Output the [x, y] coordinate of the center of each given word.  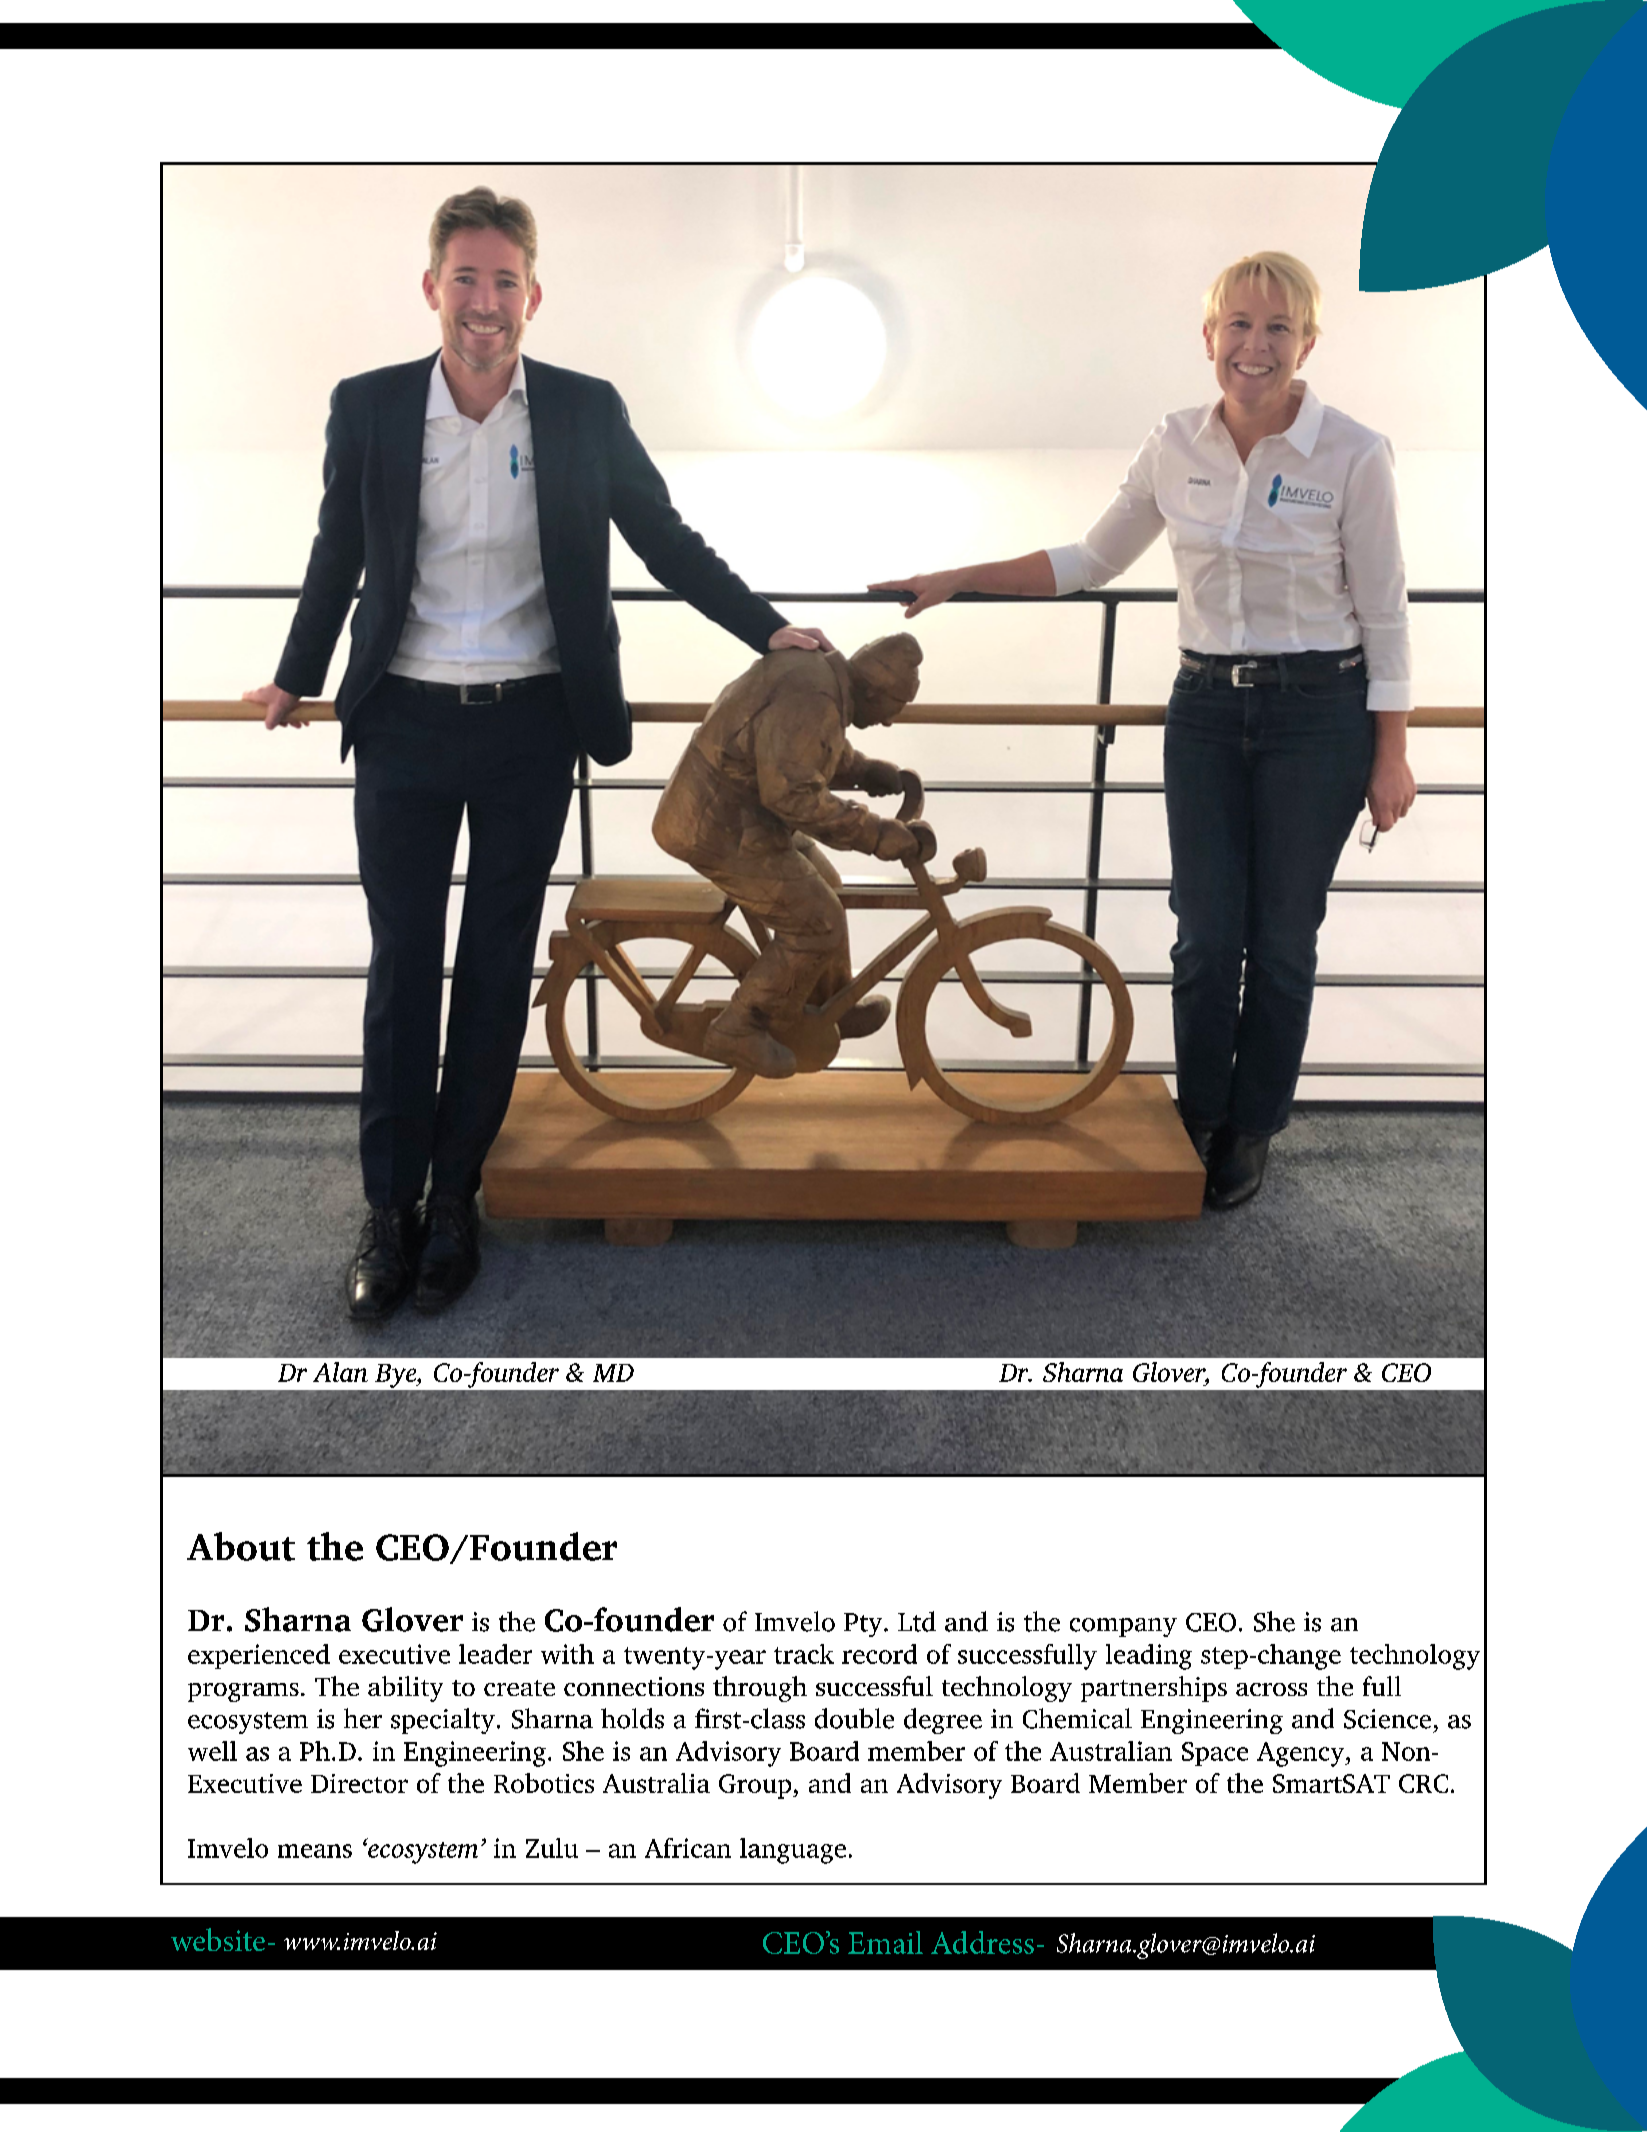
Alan [340, 1372]
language [793, 1851]
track [804, 1654]
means [315, 1851]
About [241, 1546]
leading [1149, 1657]
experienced [259, 1656]
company [1123, 1627]
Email [885, 1942]
